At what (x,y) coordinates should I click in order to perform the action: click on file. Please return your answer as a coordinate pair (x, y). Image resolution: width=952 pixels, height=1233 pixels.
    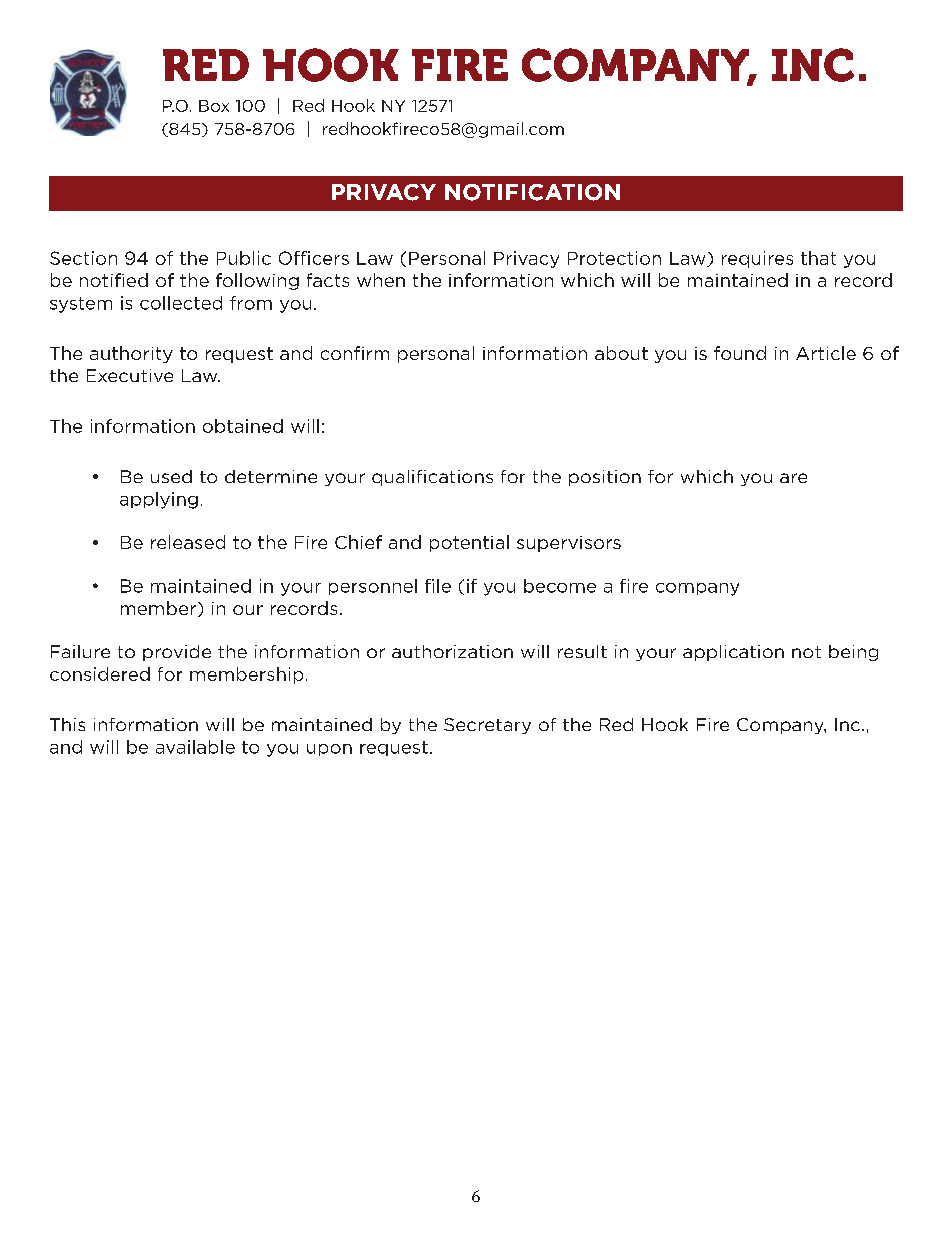
    Looking at the image, I should click on (438, 586).
